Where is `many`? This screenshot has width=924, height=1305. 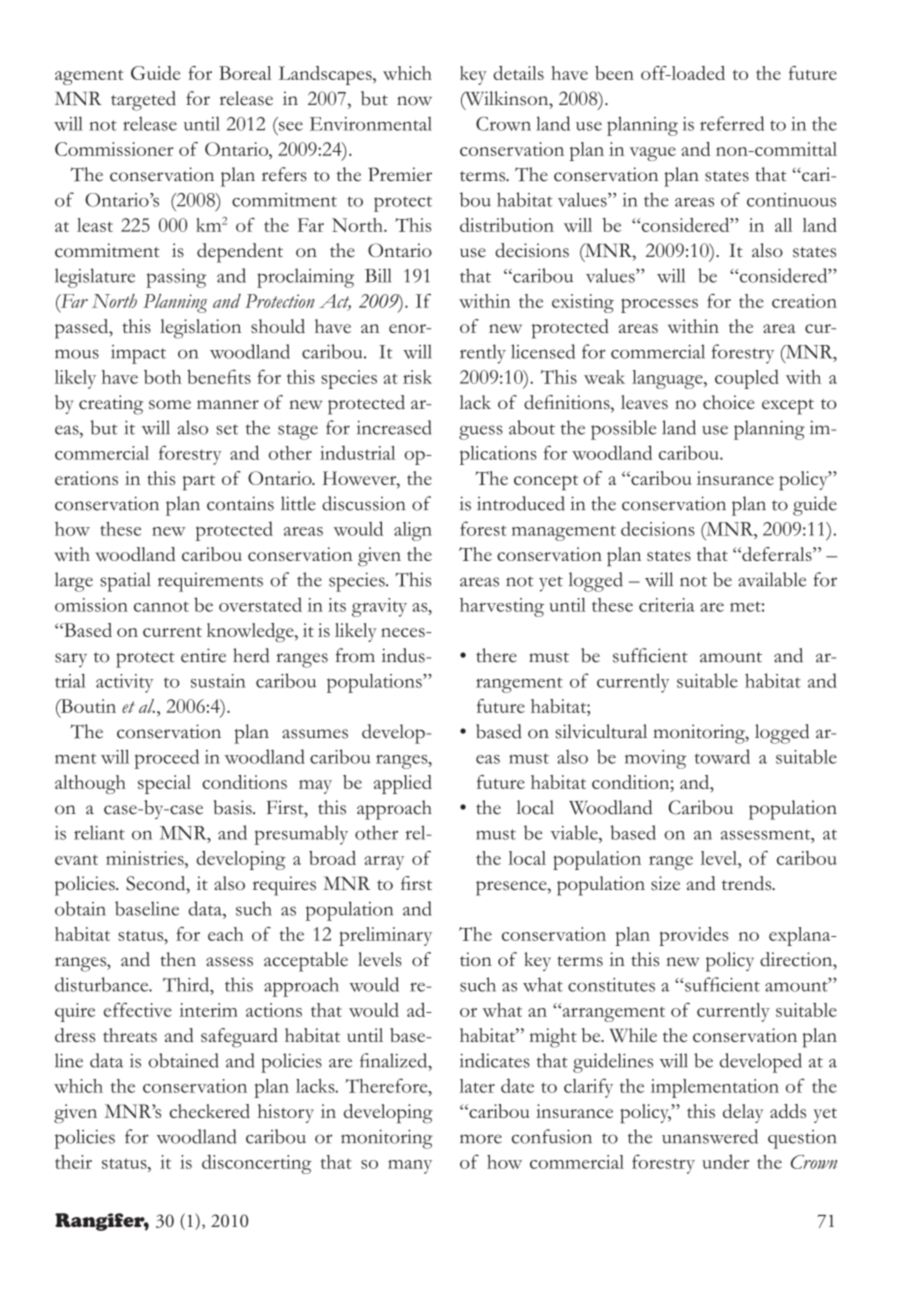 many is located at coordinates (410, 1167).
